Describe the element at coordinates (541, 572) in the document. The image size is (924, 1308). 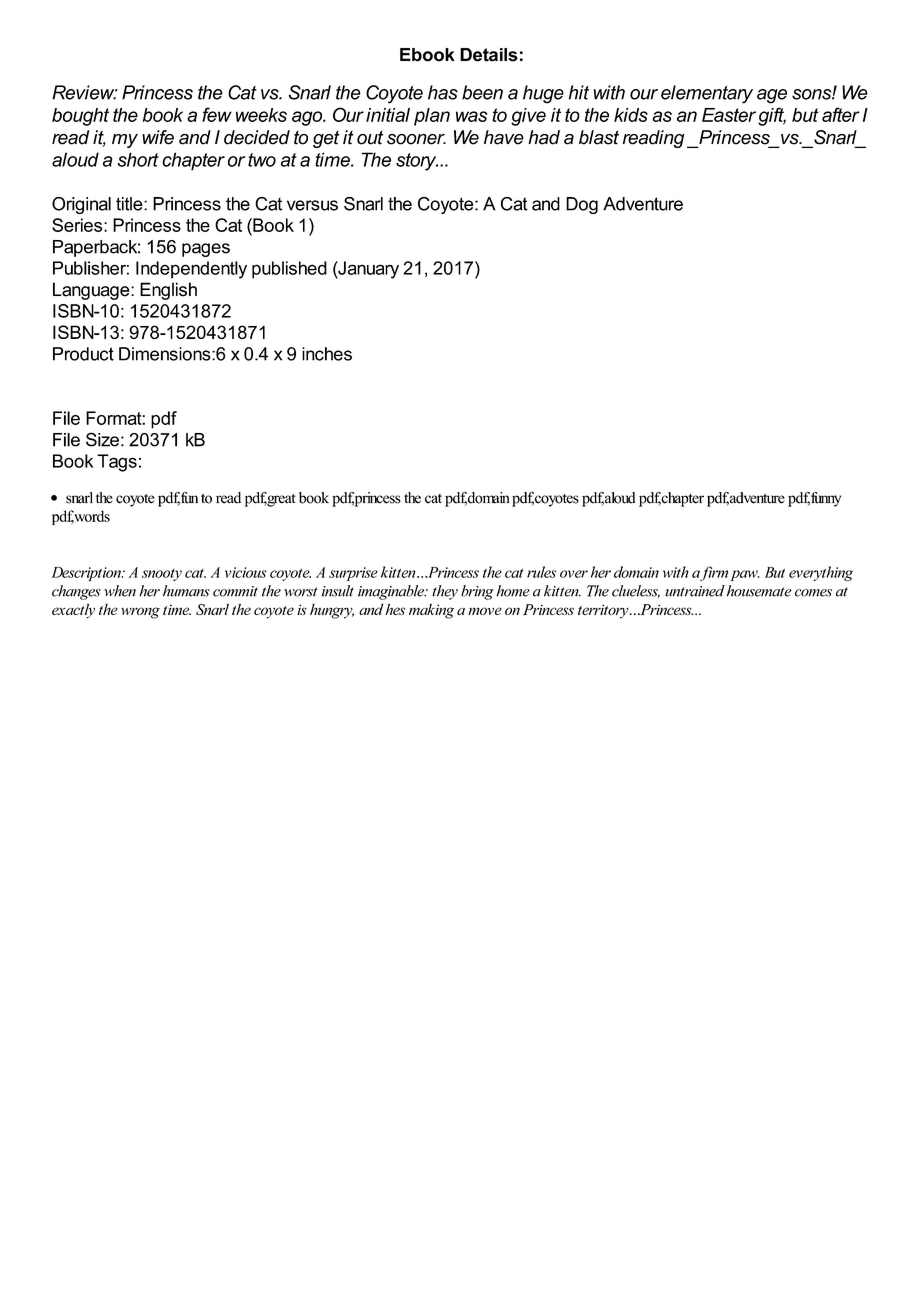
I see `rules` at that location.
